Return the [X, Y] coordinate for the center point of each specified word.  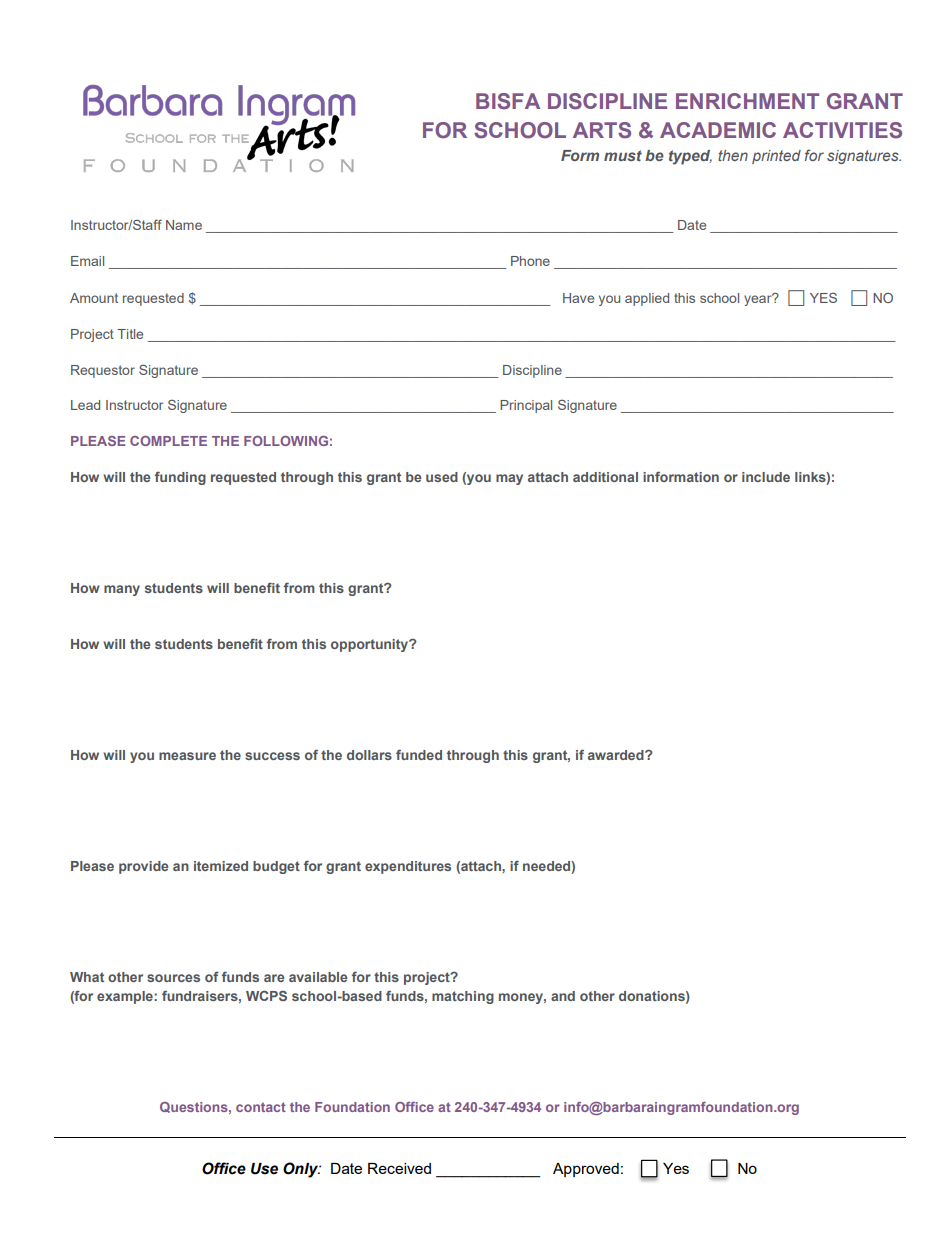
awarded [617, 755]
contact [261, 1107]
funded [419, 754]
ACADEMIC [718, 130]
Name [184, 225]
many [122, 590]
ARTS [602, 130]
